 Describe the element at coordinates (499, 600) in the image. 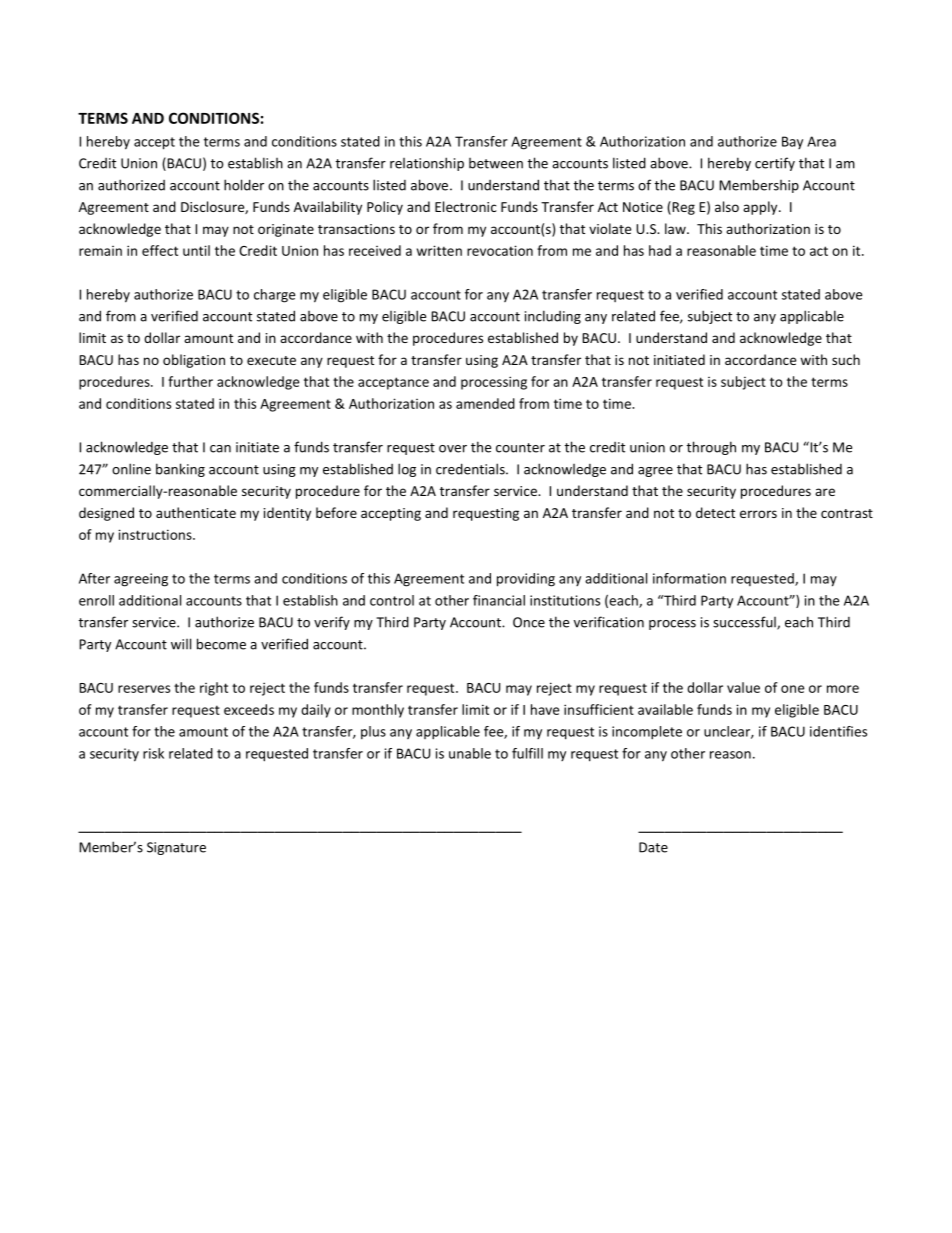

I see `financial` at that location.
